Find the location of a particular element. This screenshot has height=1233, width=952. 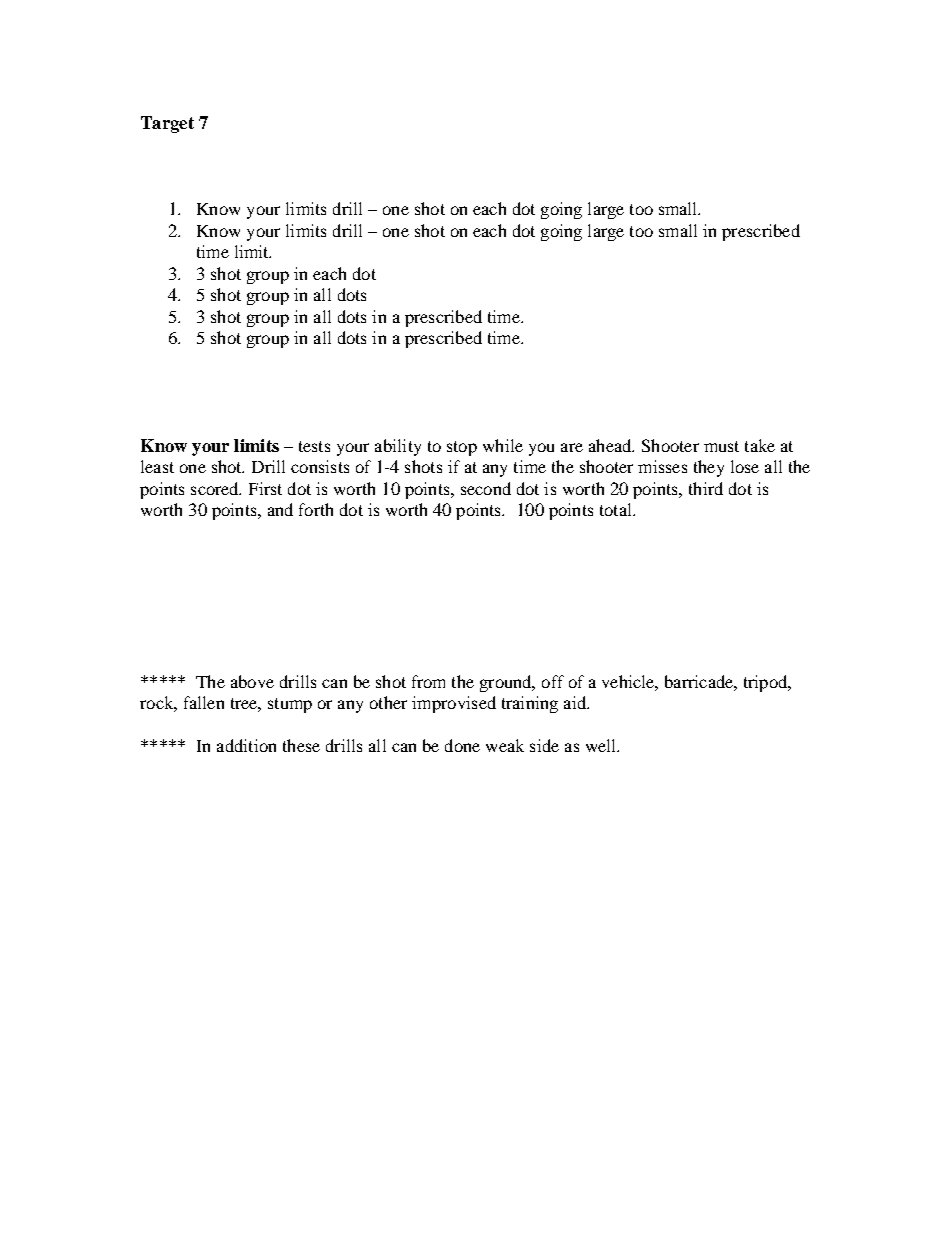

stop is located at coordinates (462, 448).
